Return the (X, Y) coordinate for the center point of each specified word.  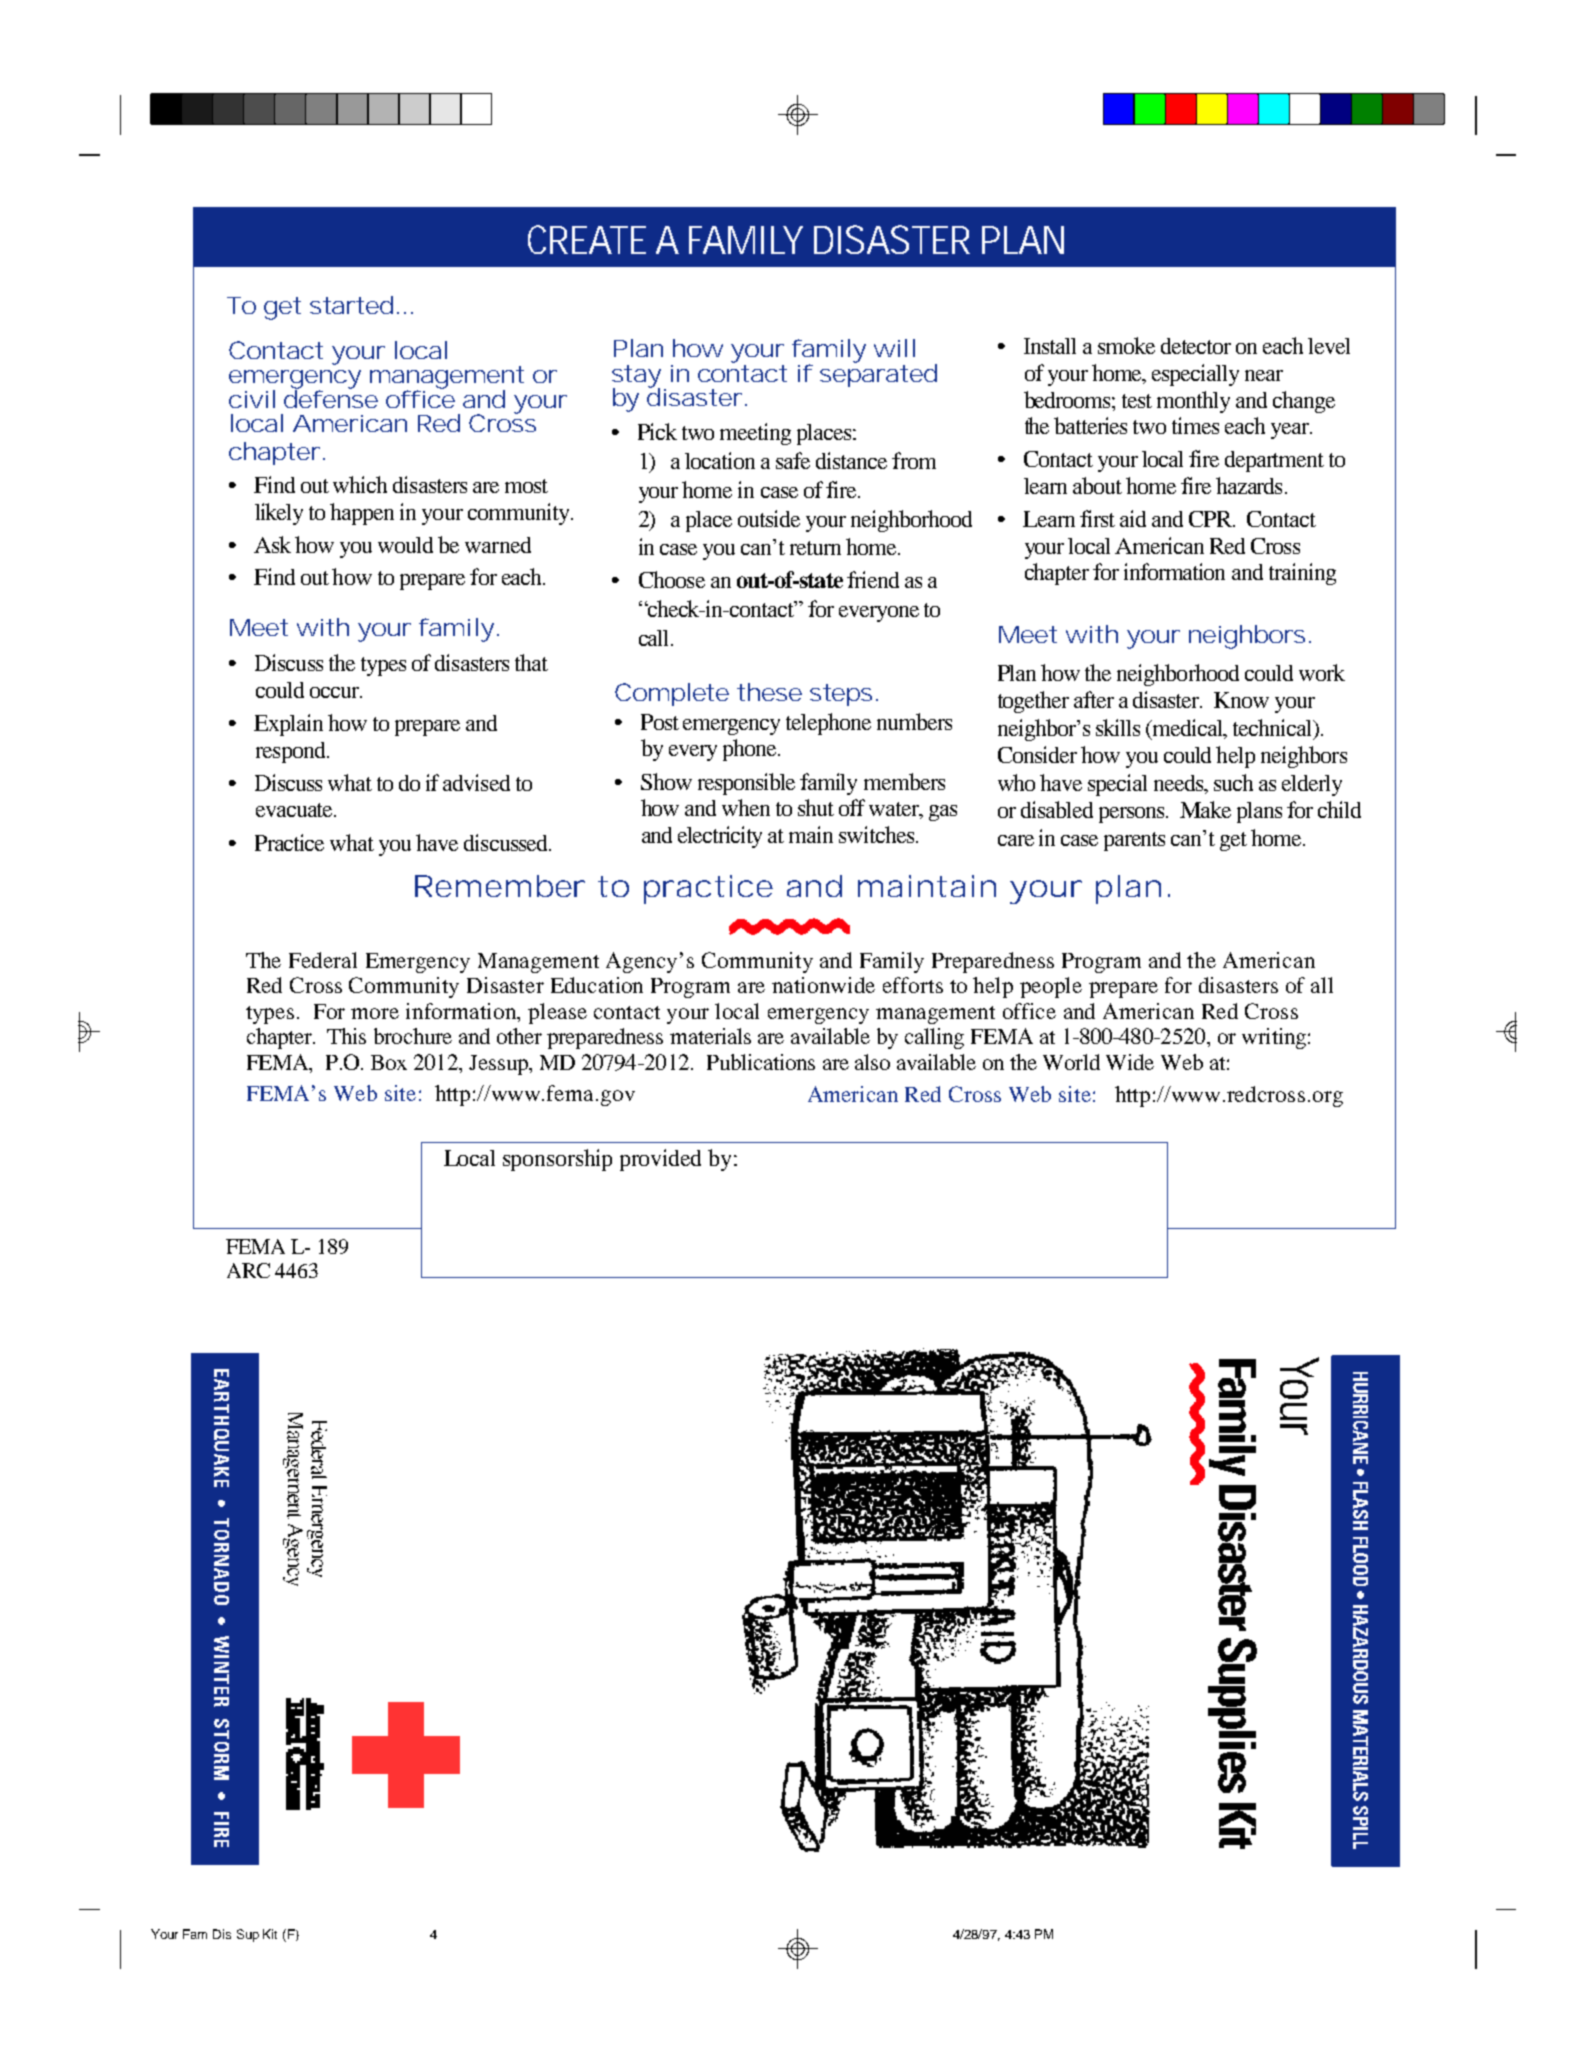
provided (660, 1160)
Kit (270, 1934)
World (1071, 1062)
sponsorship (557, 1160)
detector (1196, 346)
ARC (248, 1270)
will (894, 348)
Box (389, 1062)
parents (1134, 841)
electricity (720, 837)
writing (1274, 1038)
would (405, 545)
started (351, 305)
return (815, 548)
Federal (323, 960)
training (1302, 574)
